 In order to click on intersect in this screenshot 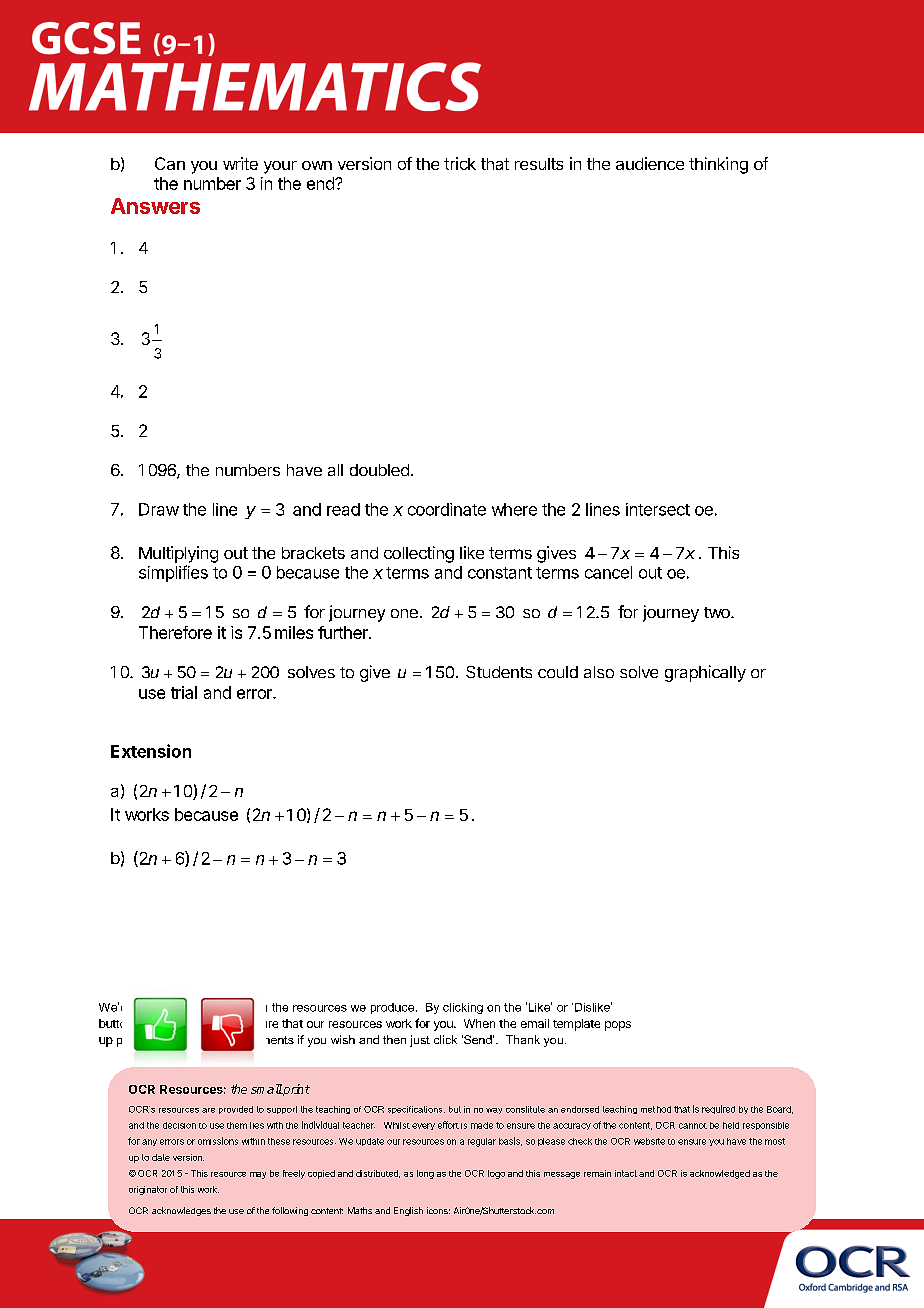, I will do `click(658, 509)`.
